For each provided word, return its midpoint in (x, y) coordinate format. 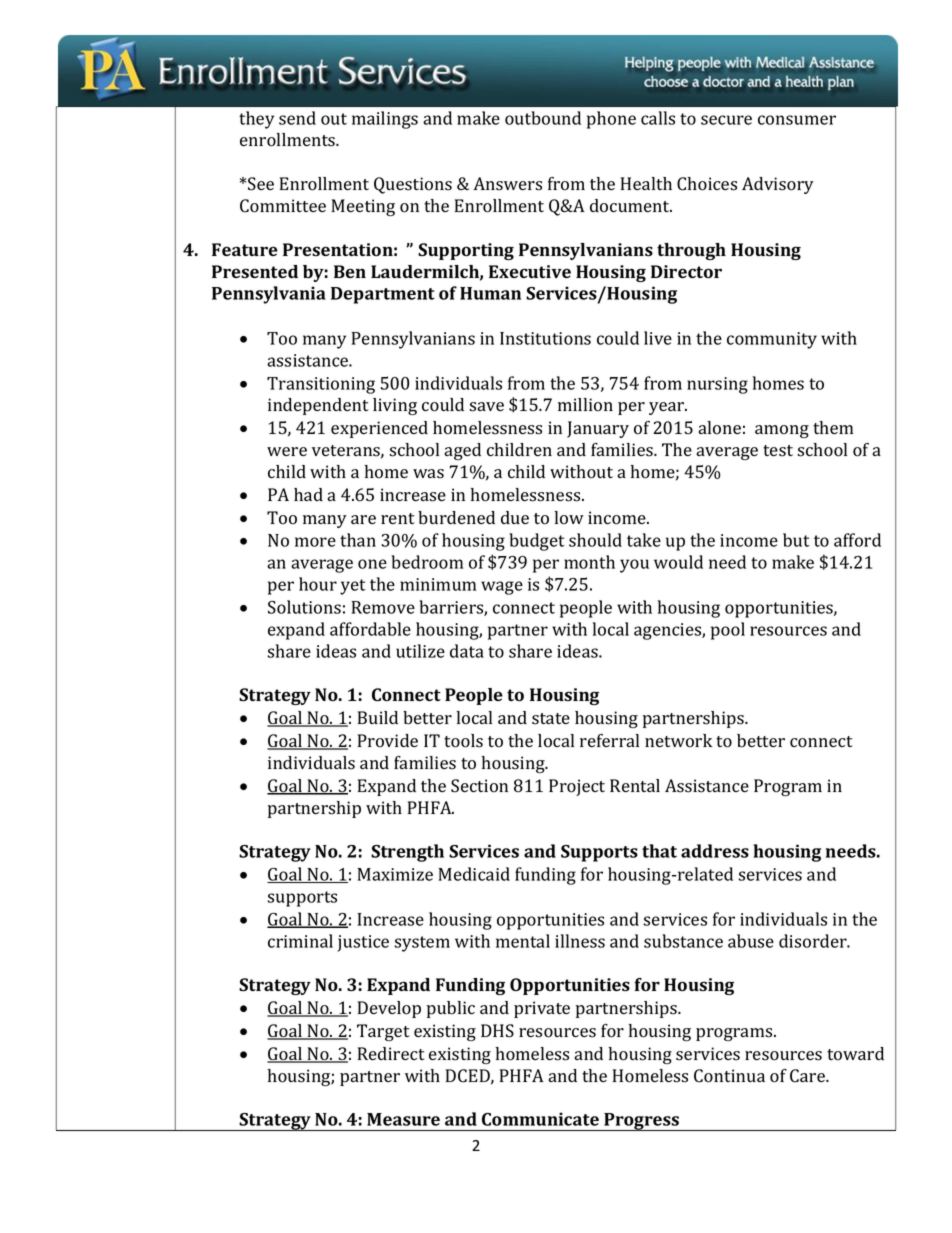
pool (728, 631)
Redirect (391, 1053)
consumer (797, 120)
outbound (543, 118)
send (297, 118)
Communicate (540, 1119)
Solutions (304, 607)
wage (502, 588)
